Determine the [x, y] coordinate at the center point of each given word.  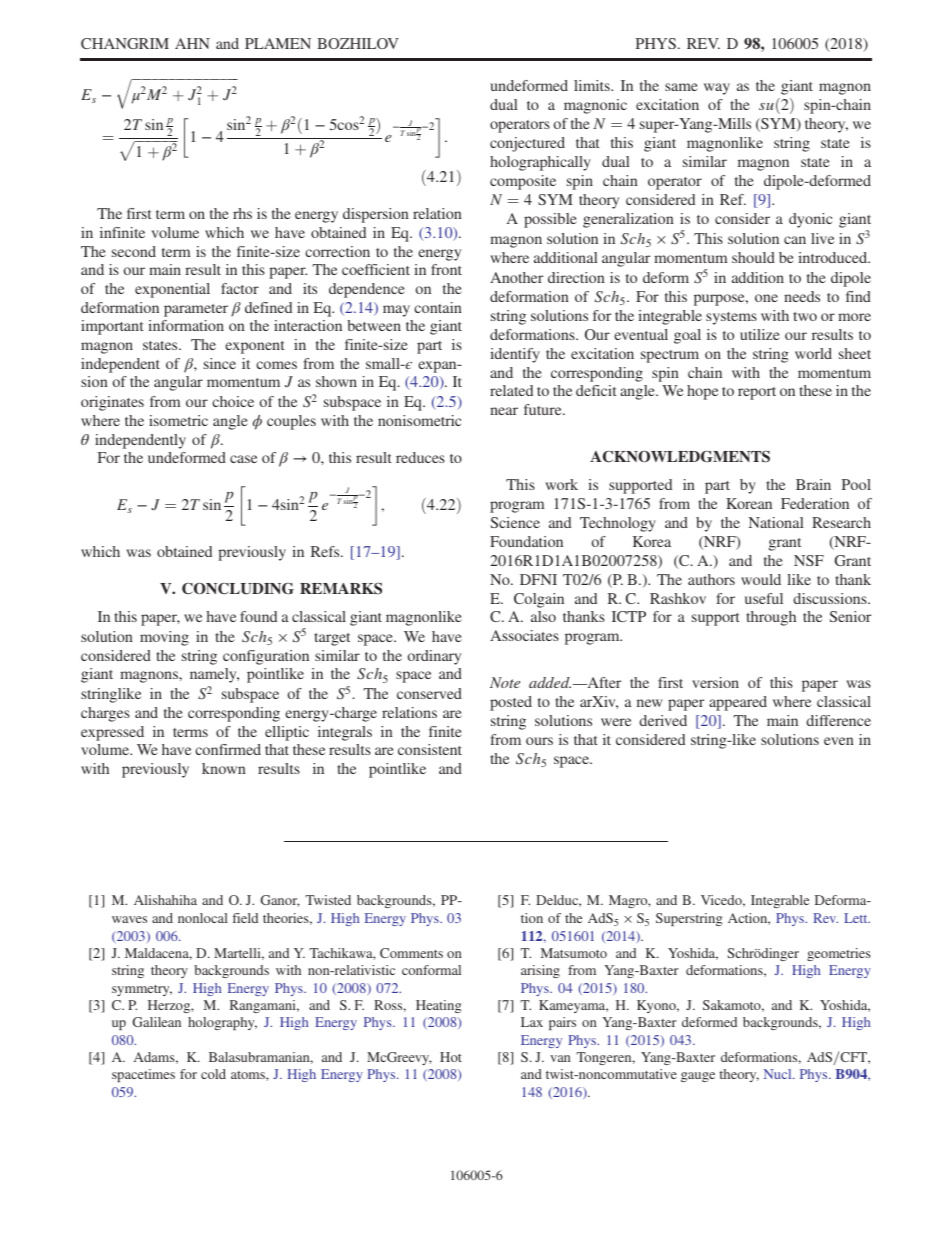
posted [511, 703]
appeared [738, 703]
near [504, 411]
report [757, 393]
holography [222, 1023]
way [717, 89]
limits [593, 85]
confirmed [228, 749]
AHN [192, 43]
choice [233, 401]
